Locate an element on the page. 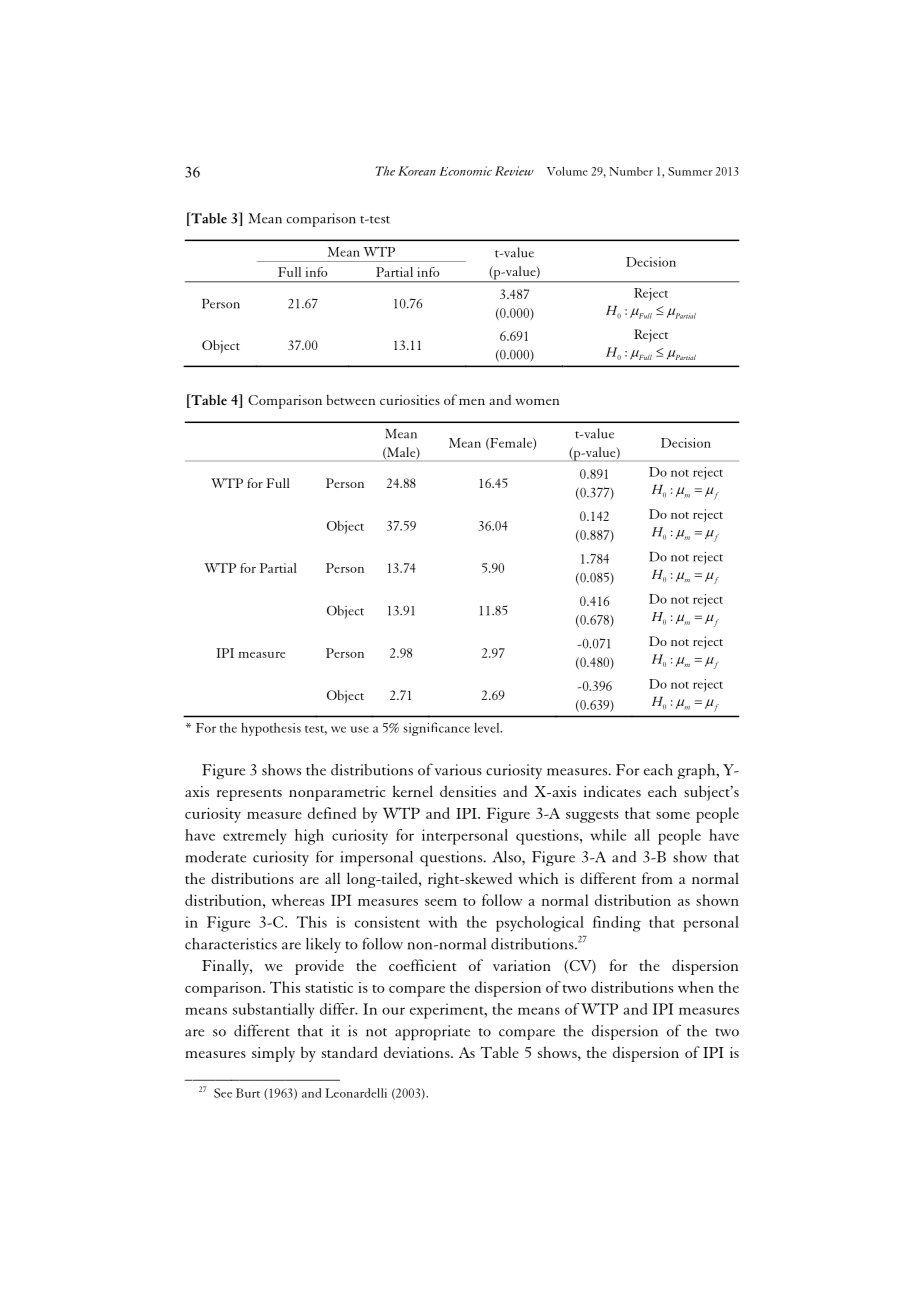  significance is located at coordinates (436, 729).
